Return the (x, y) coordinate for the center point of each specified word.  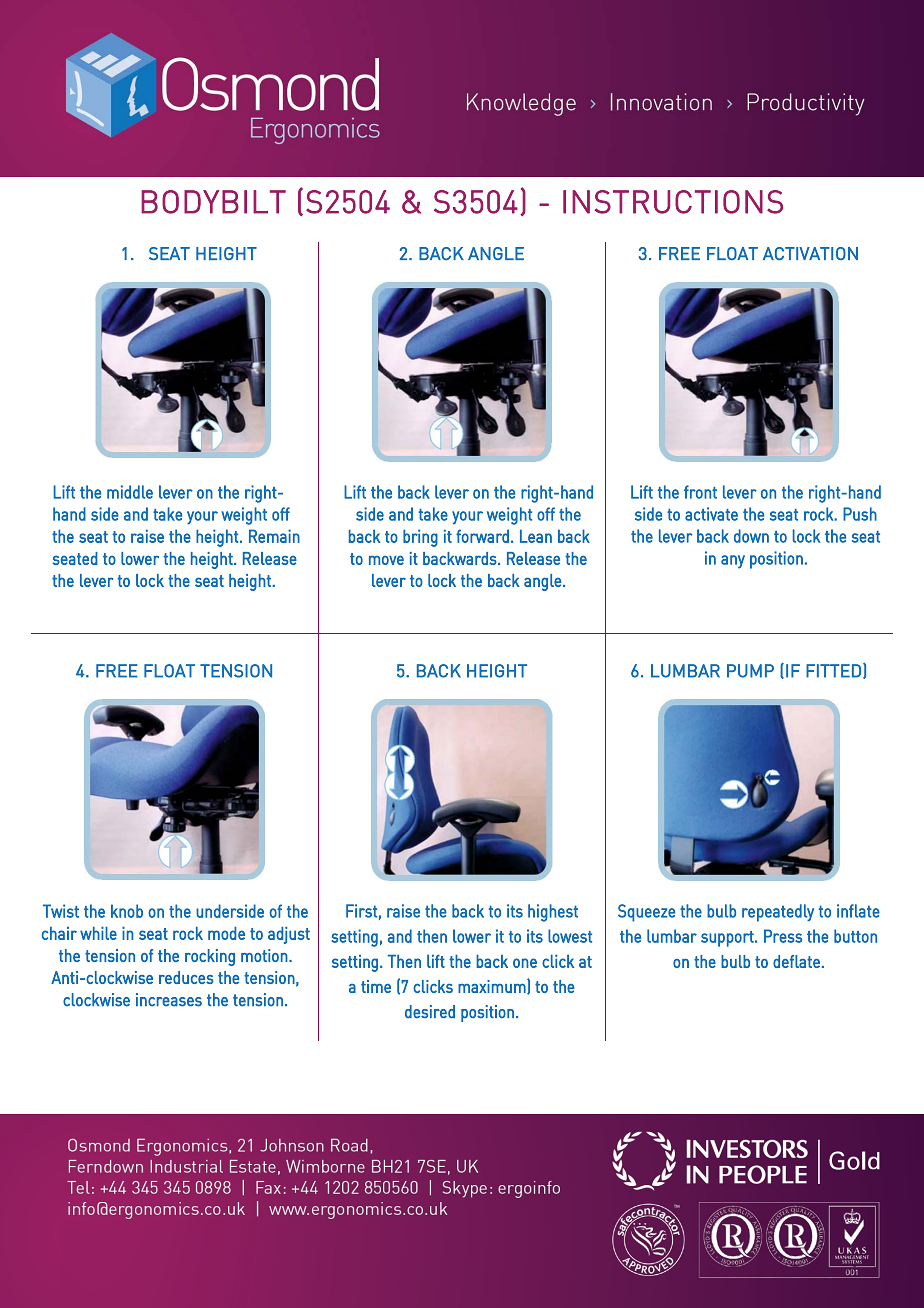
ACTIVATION (810, 253)
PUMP (750, 671)
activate (711, 514)
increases (169, 1000)
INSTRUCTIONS (673, 202)
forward (482, 536)
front (700, 492)
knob (127, 911)
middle (130, 492)
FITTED (833, 671)
